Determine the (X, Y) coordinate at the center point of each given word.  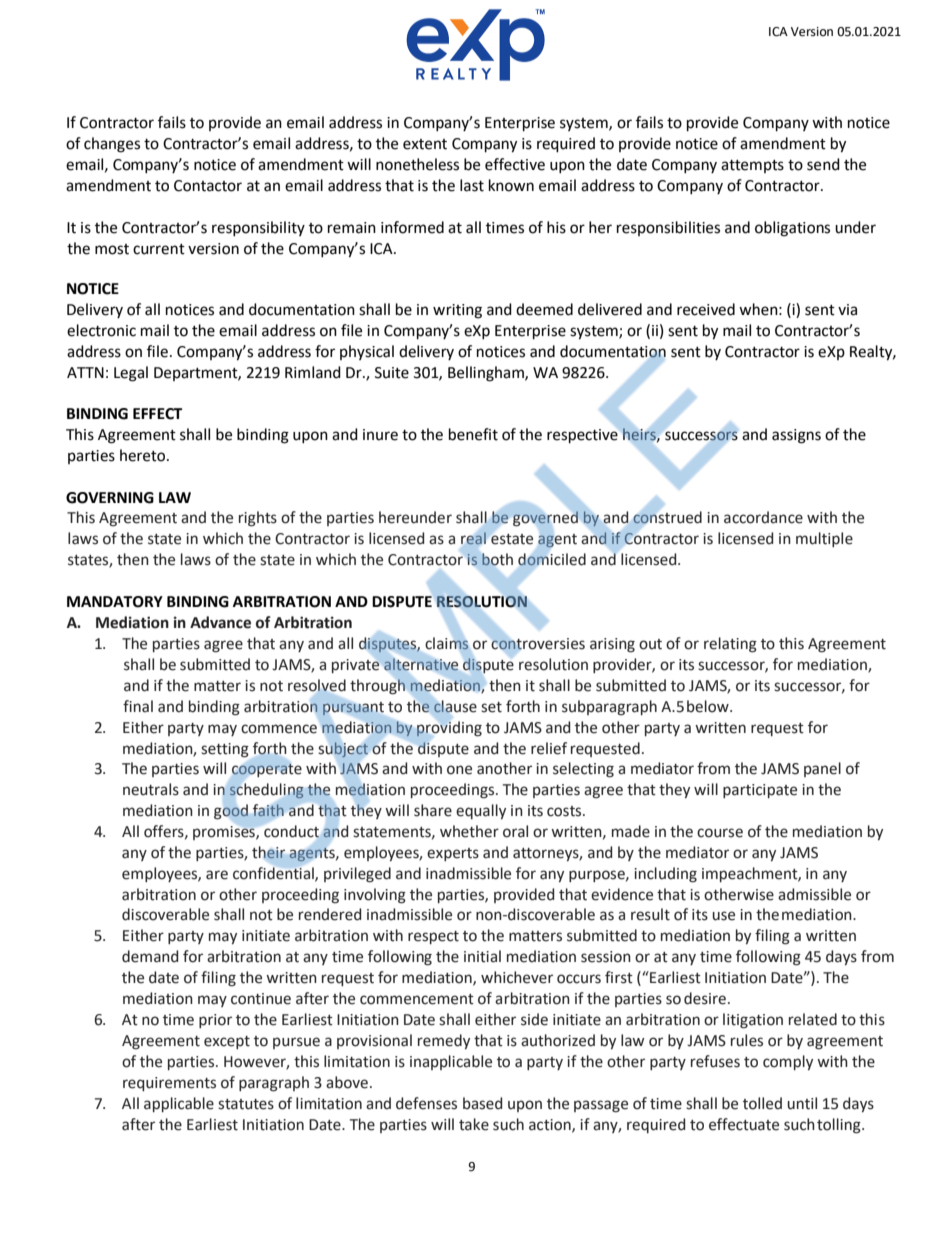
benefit (473, 434)
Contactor (208, 186)
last (472, 185)
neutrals (151, 789)
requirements (169, 1084)
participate (760, 791)
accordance (763, 517)
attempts (752, 166)
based (482, 1103)
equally (481, 811)
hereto (144, 455)
